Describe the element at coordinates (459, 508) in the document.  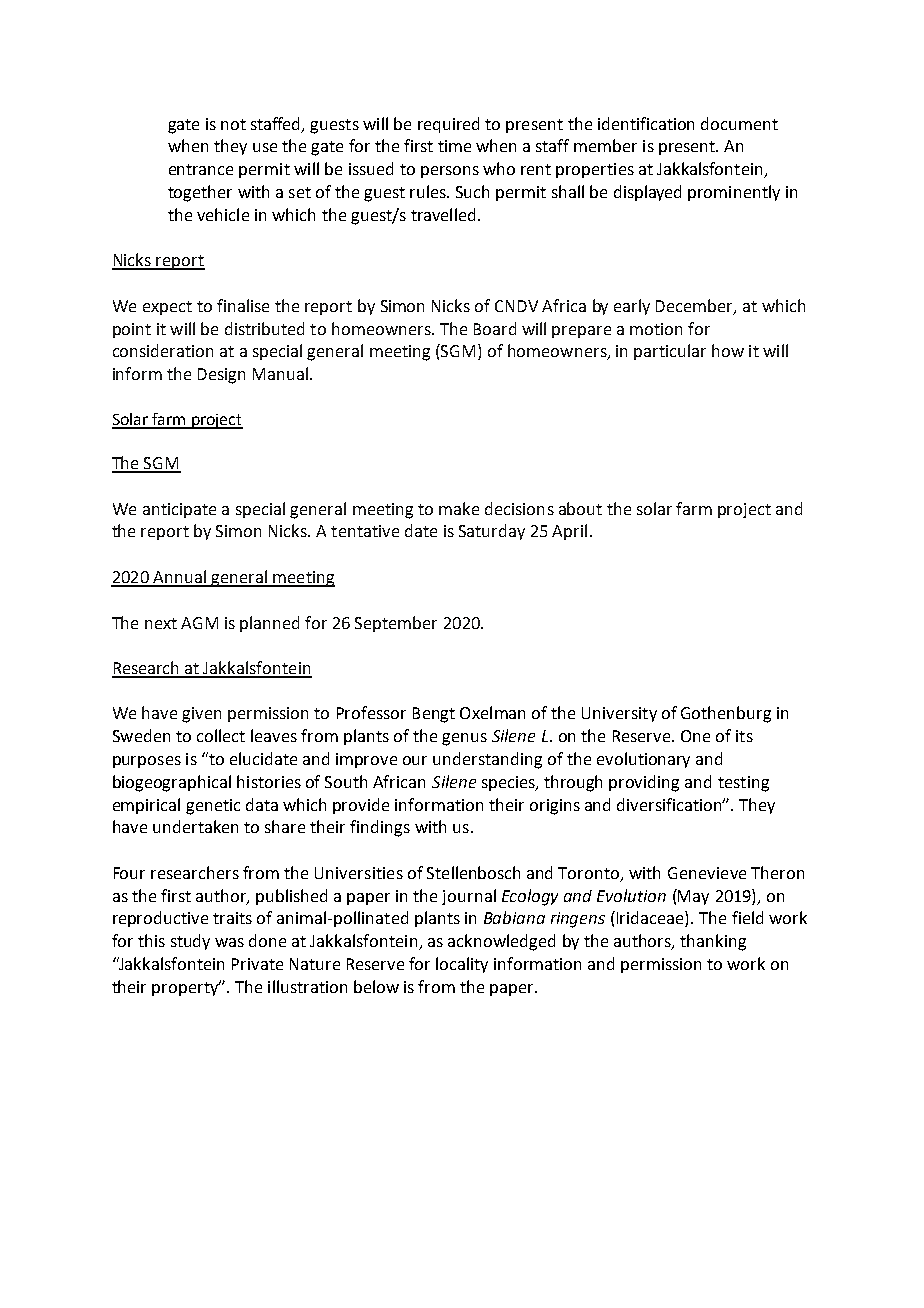
I see `make` at that location.
